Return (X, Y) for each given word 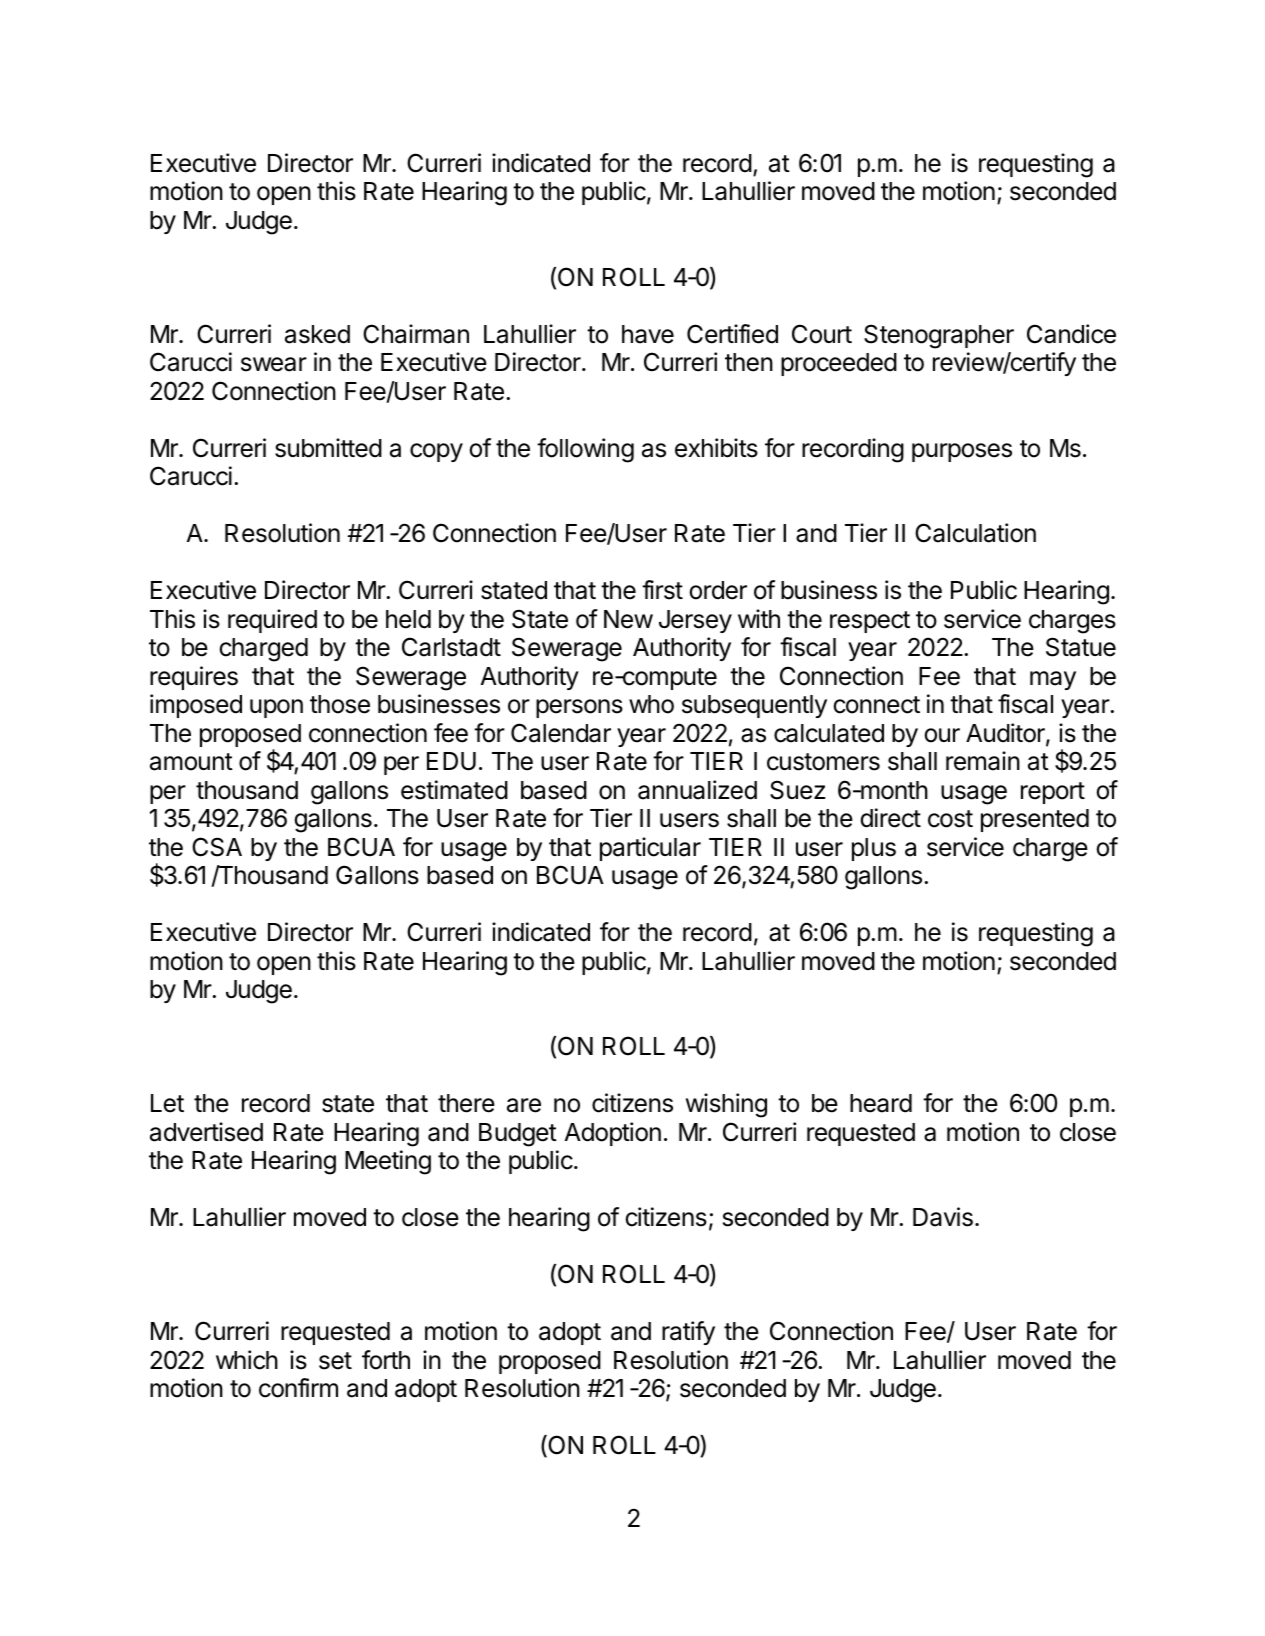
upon (276, 708)
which (247, 1360)
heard (881, 1103)
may (1053, 680)
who (651, 704)
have (648, 334)
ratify (688, 1333)
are (524, 1105)
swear (274, 364)
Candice (1071, 334)
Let (167, 1103)
